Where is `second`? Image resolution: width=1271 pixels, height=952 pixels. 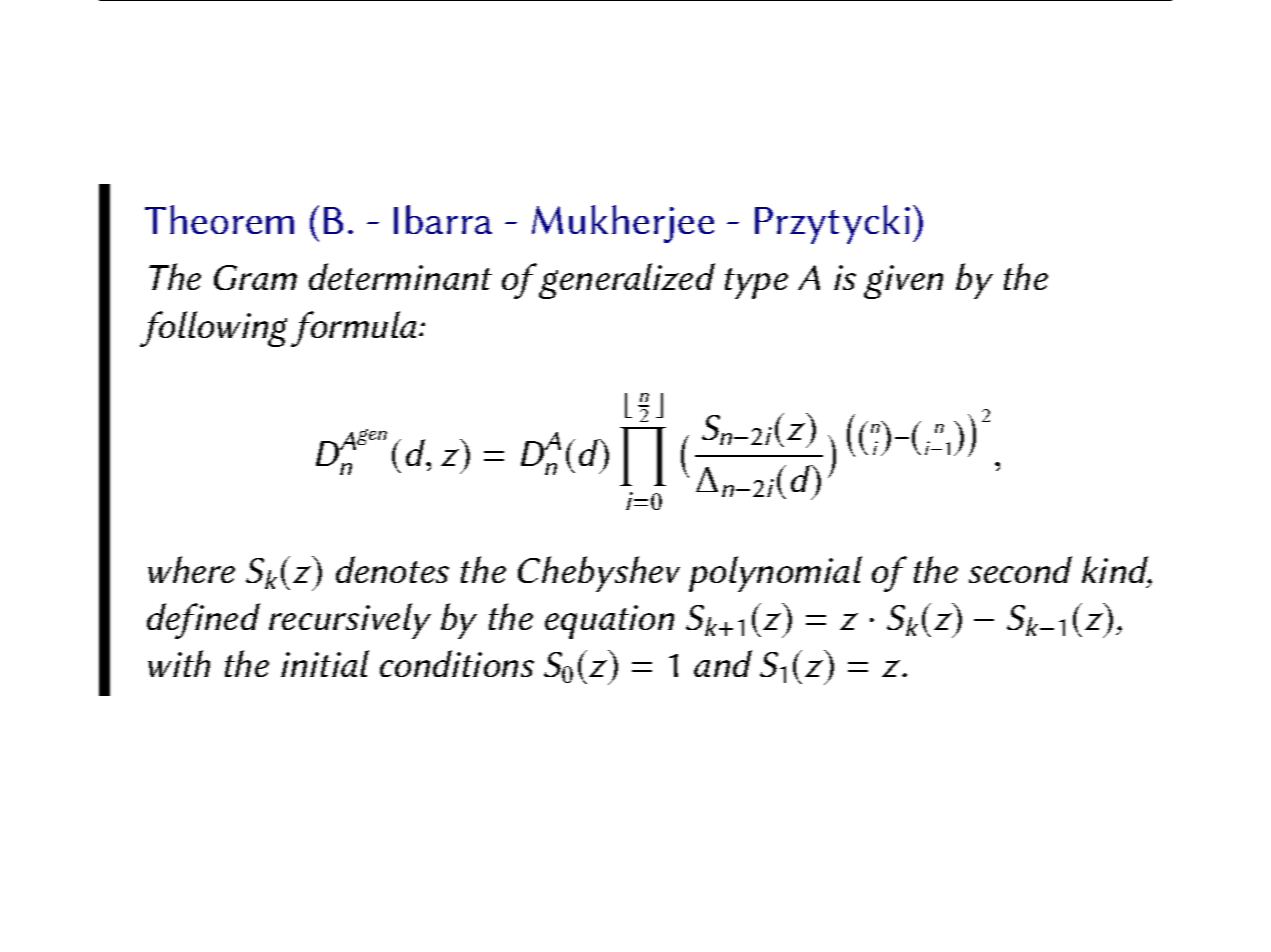 second is located at coordinates (1020, 569).
